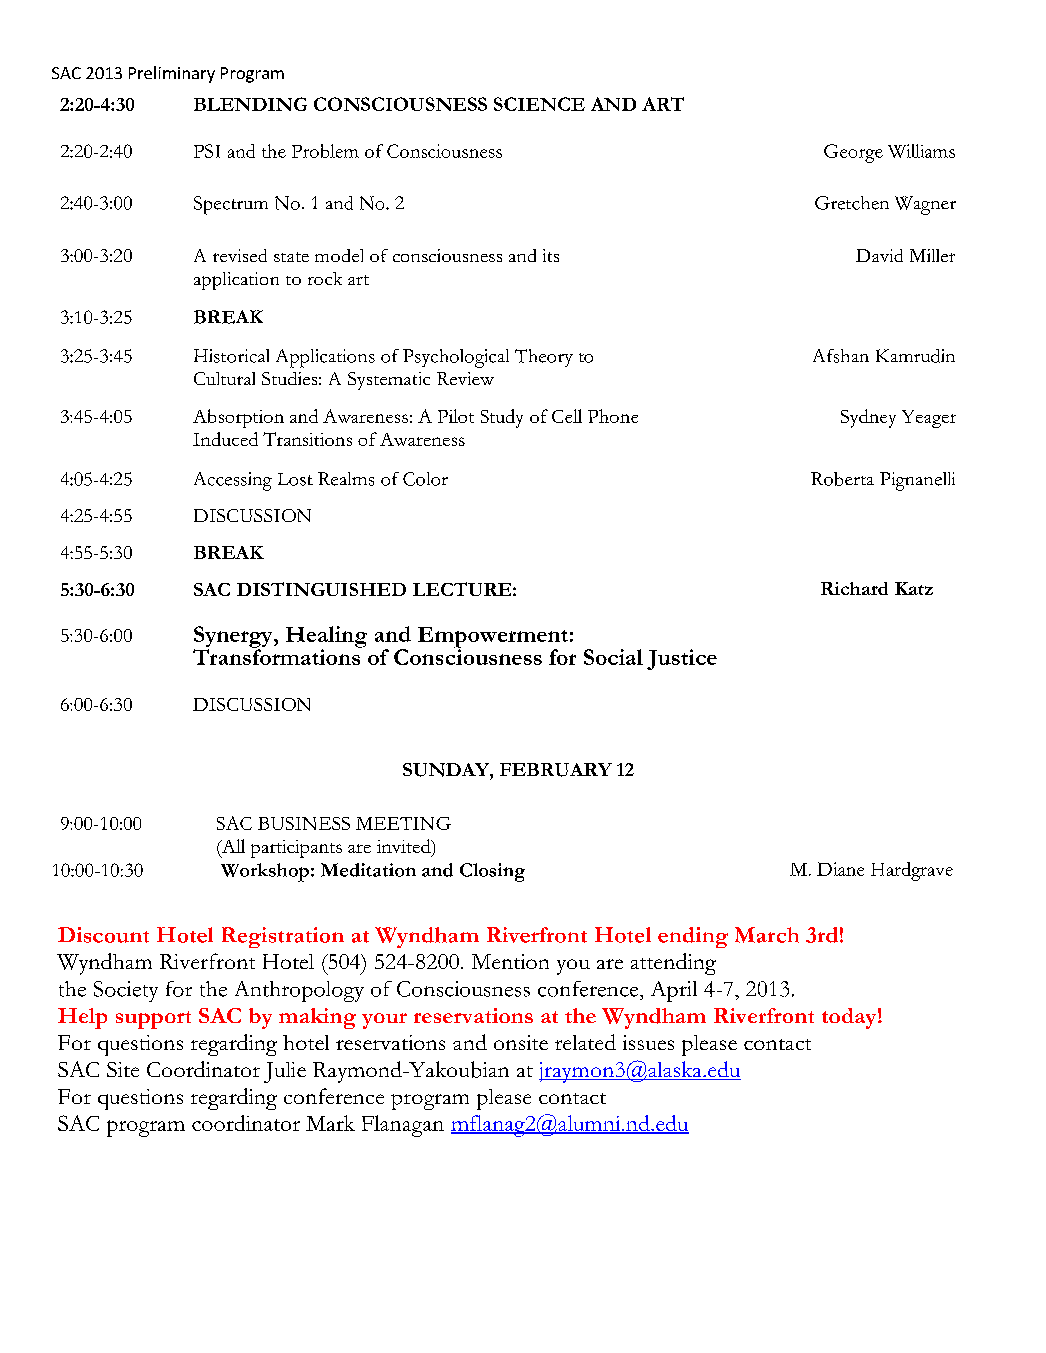 The height and width of the screenshot is (1353, 1046). I want to click on issues, so click(648, 1042).
